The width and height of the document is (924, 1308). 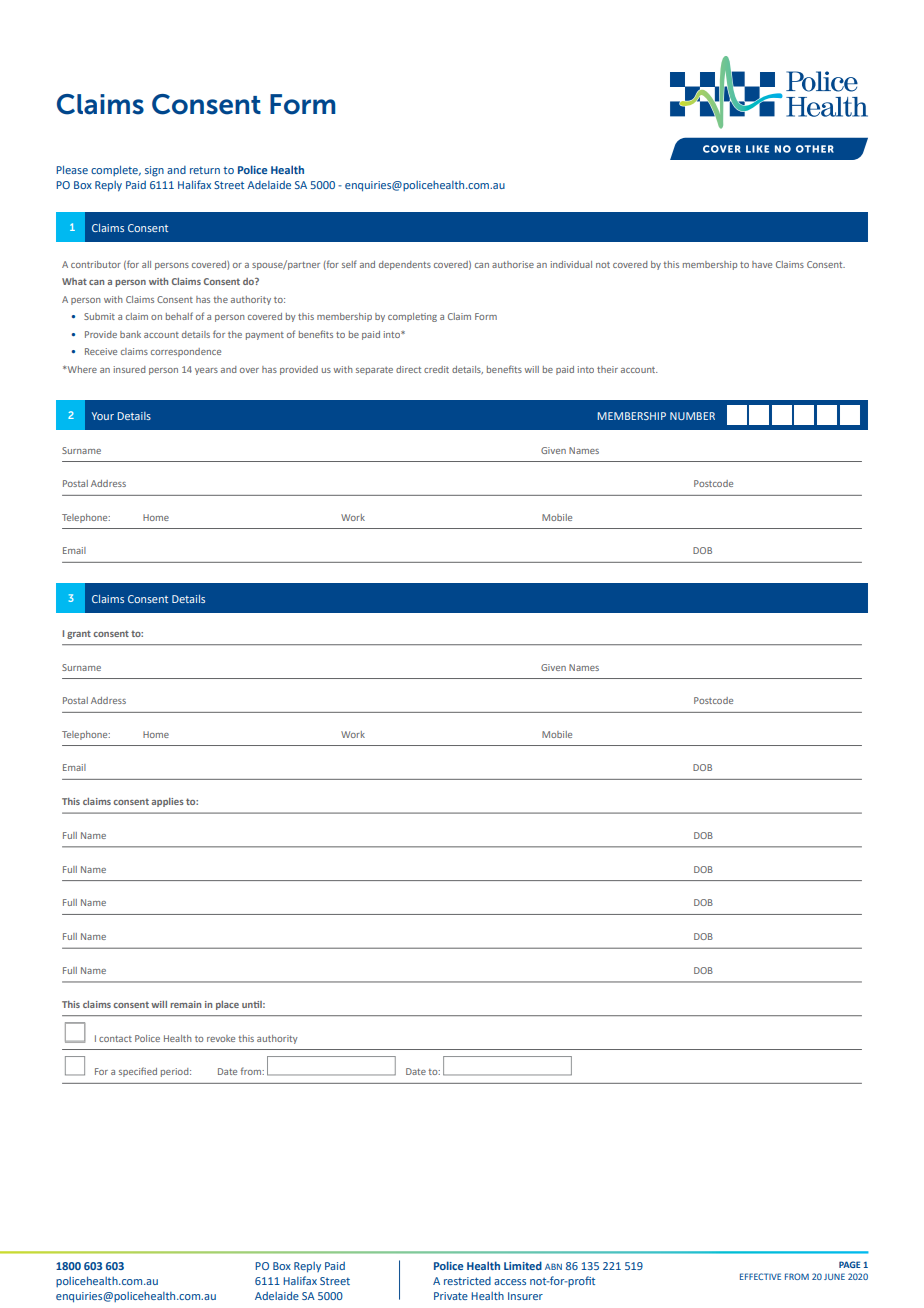 I want to click on period, so click(x=176, y=1072).
